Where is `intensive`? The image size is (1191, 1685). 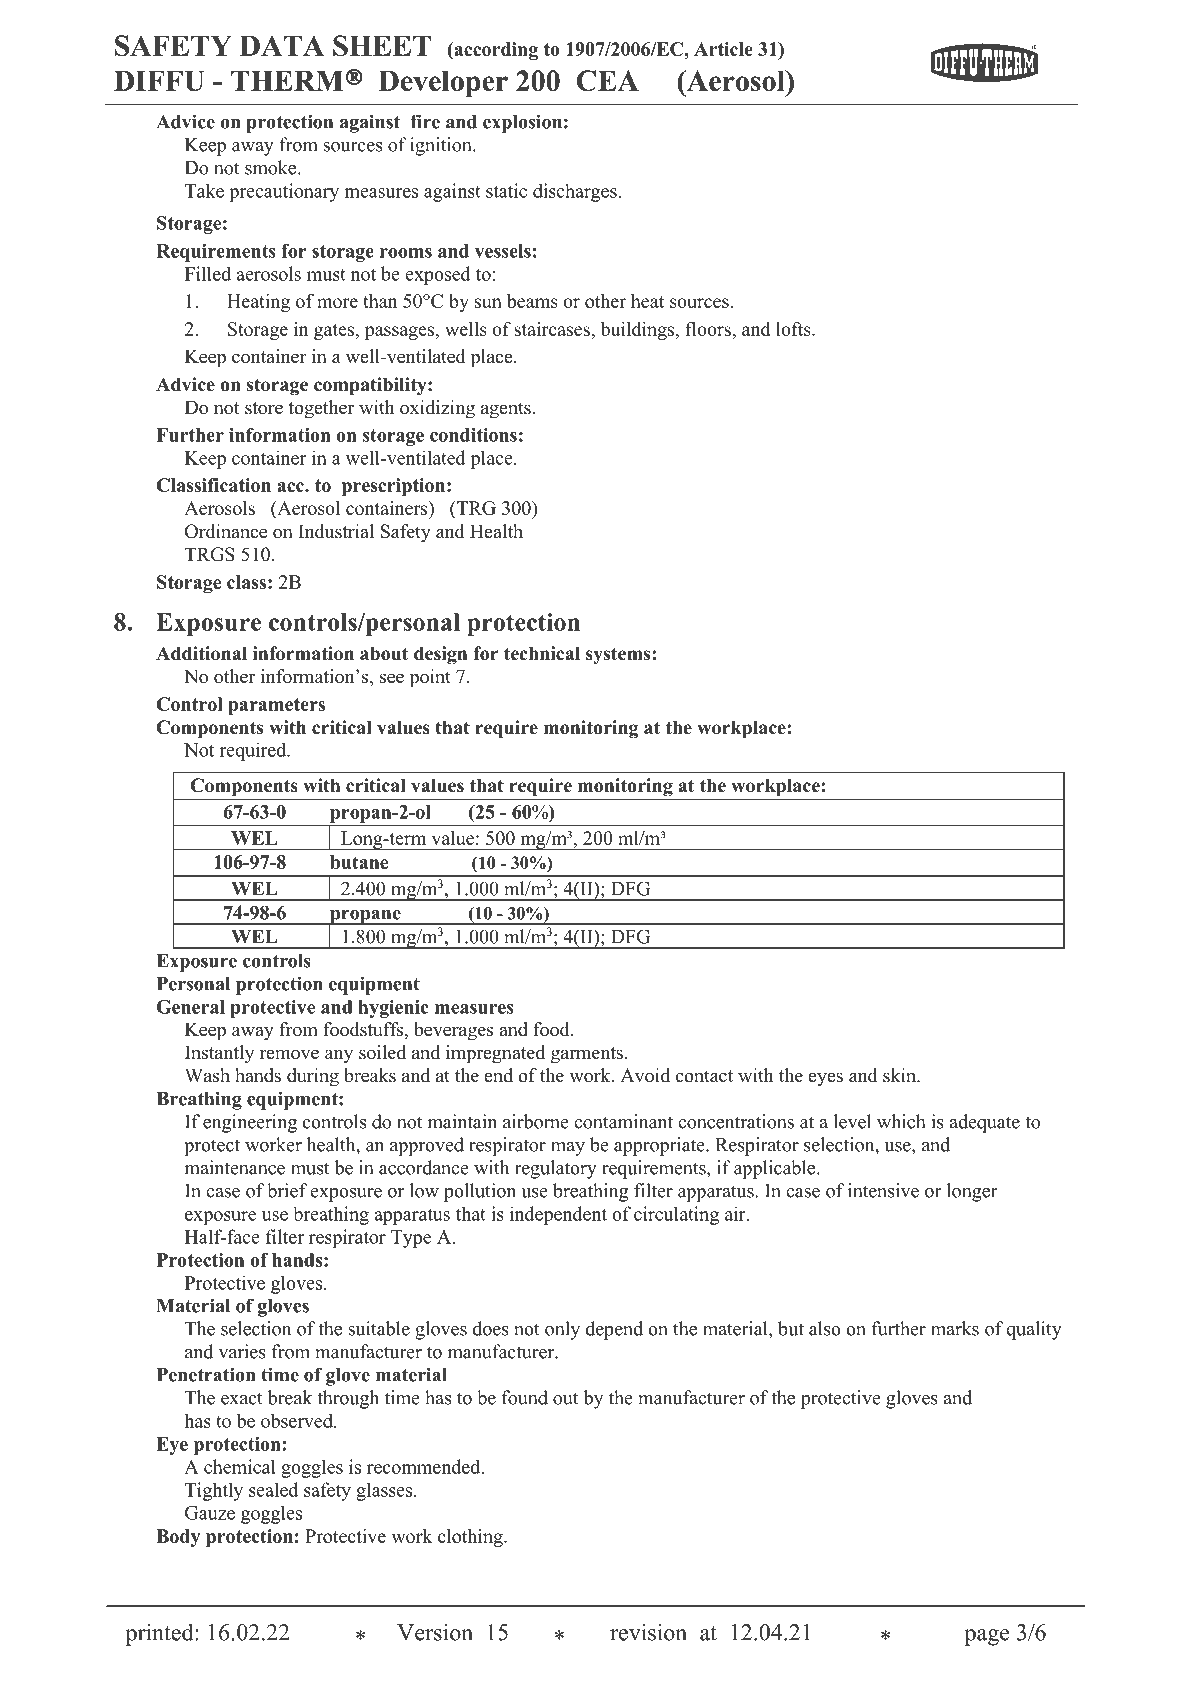 intensive is located at coordinates (883, 1190).
